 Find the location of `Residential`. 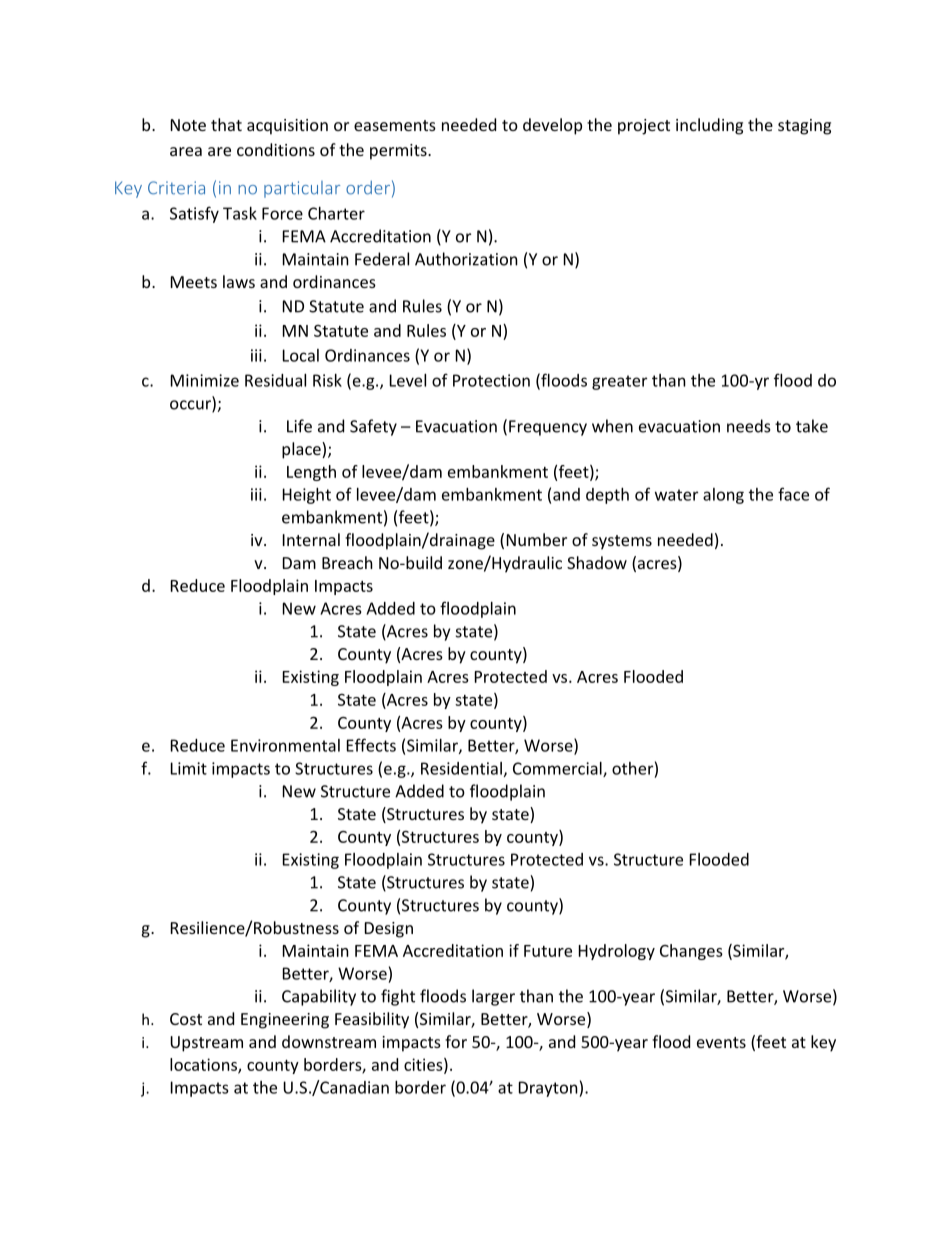

Residential is located at coordinates (461, 768).
